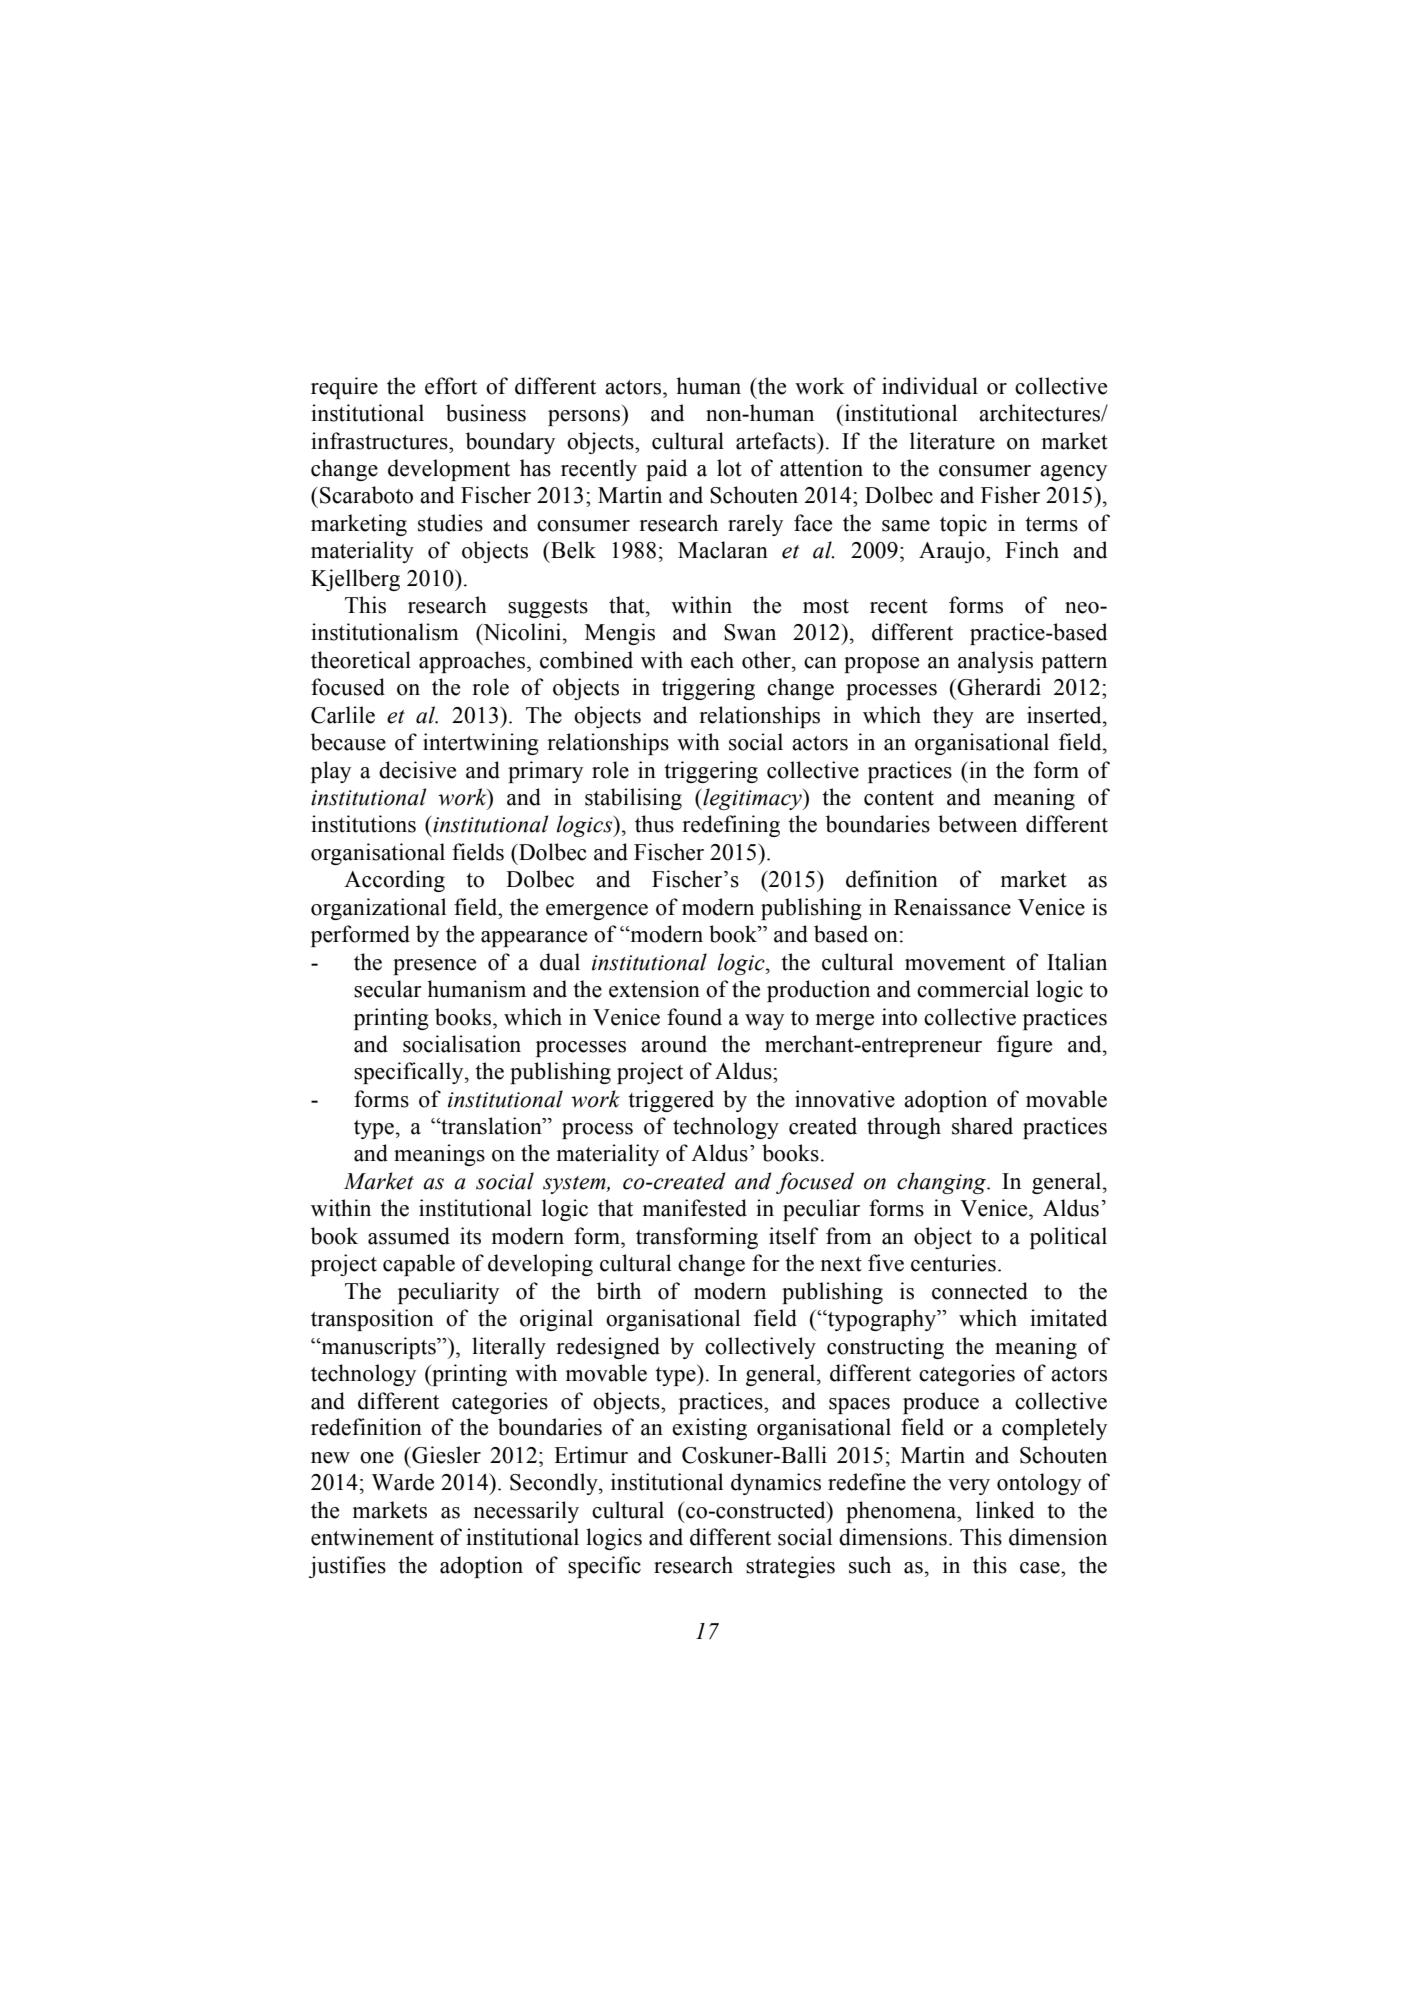 The height and width of the screenshot is (2008, 1419). What do you see at coordinates (473, 662) in the screenshot?
I see `approaches` at bounding box center [473, 662].
